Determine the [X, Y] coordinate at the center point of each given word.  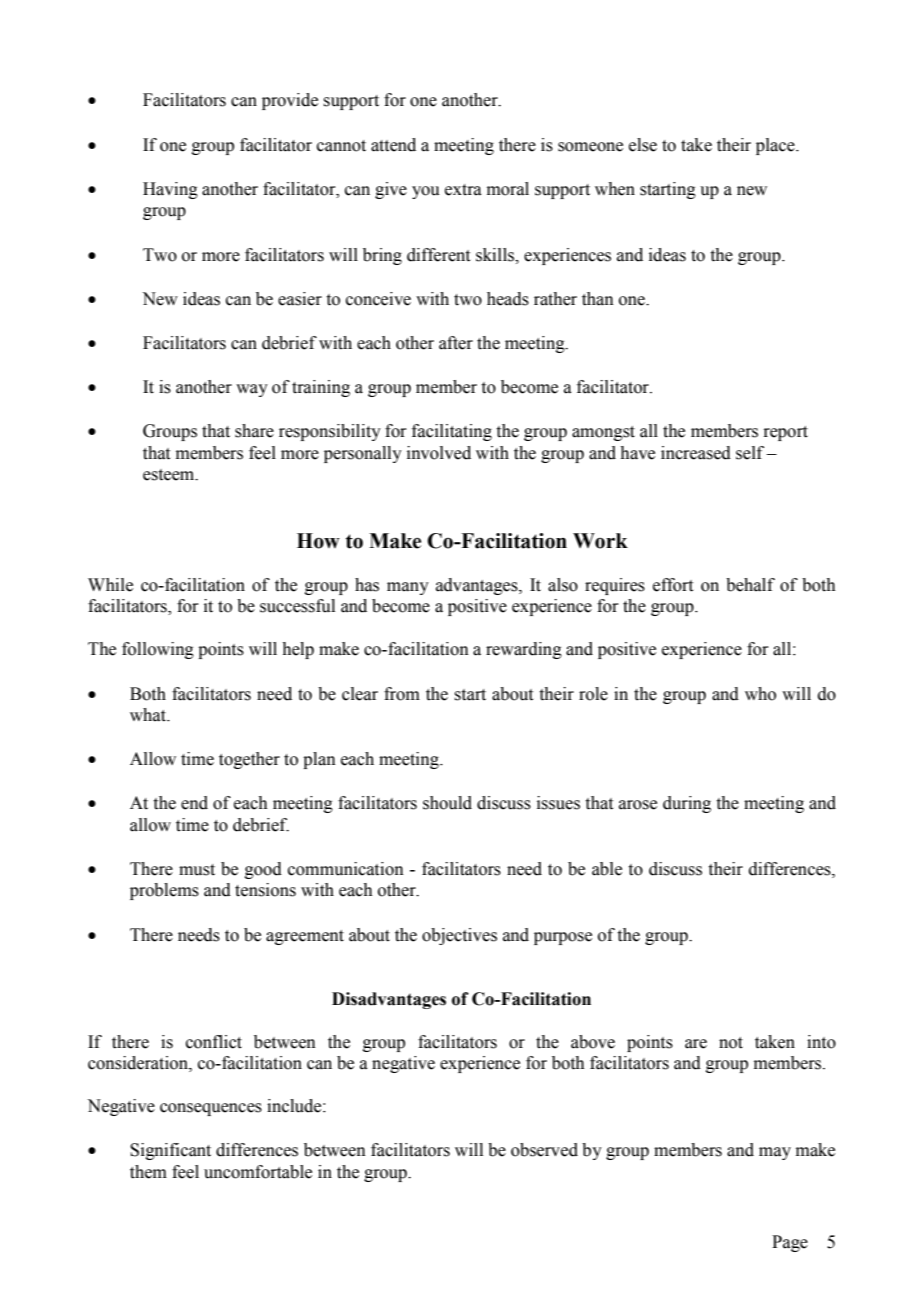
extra [463, 190]
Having [170, 190]
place [776, 146]
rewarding [524, 650]
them [148, 1172]
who [760, 694]
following [158, 650]
